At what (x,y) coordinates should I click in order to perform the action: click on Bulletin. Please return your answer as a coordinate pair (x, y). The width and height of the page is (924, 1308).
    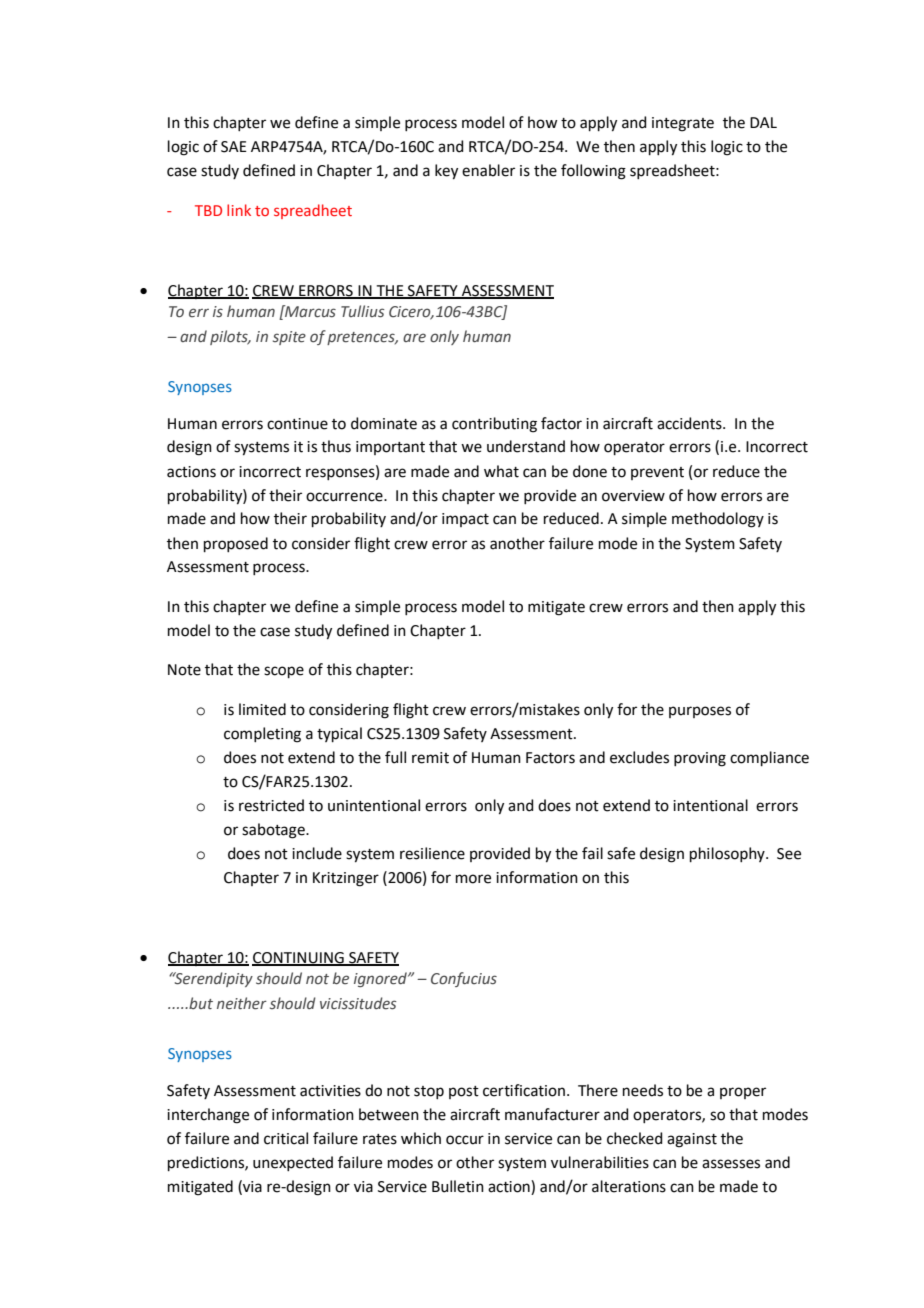
    Looking at the image, I should click on (458, 1186).
